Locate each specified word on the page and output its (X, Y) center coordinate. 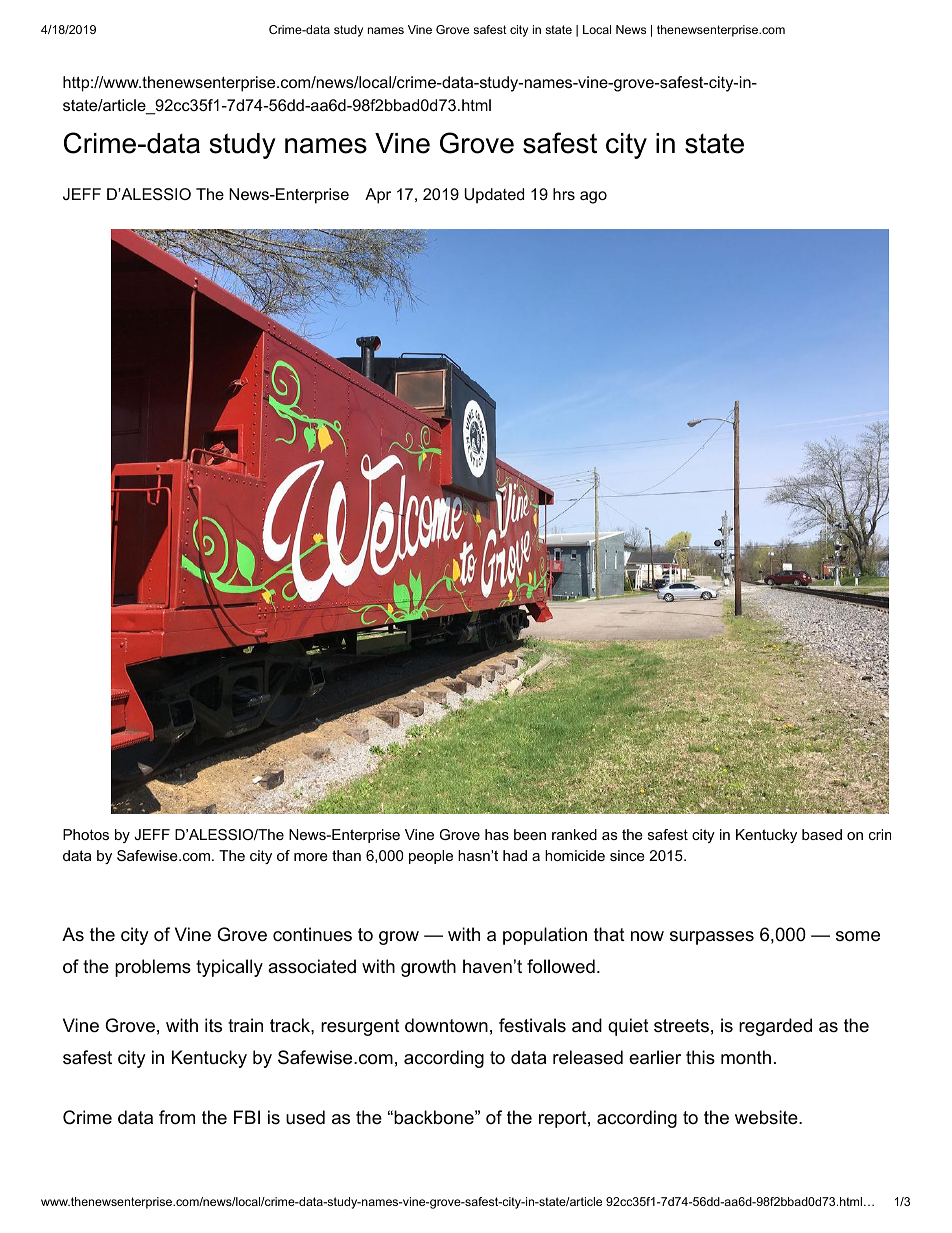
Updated (494, 196)
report (563, 1119)
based (822, 834)
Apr (378, 196)
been (530, 834)
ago (593, 197)
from (177, 1117)
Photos (86, 834)
